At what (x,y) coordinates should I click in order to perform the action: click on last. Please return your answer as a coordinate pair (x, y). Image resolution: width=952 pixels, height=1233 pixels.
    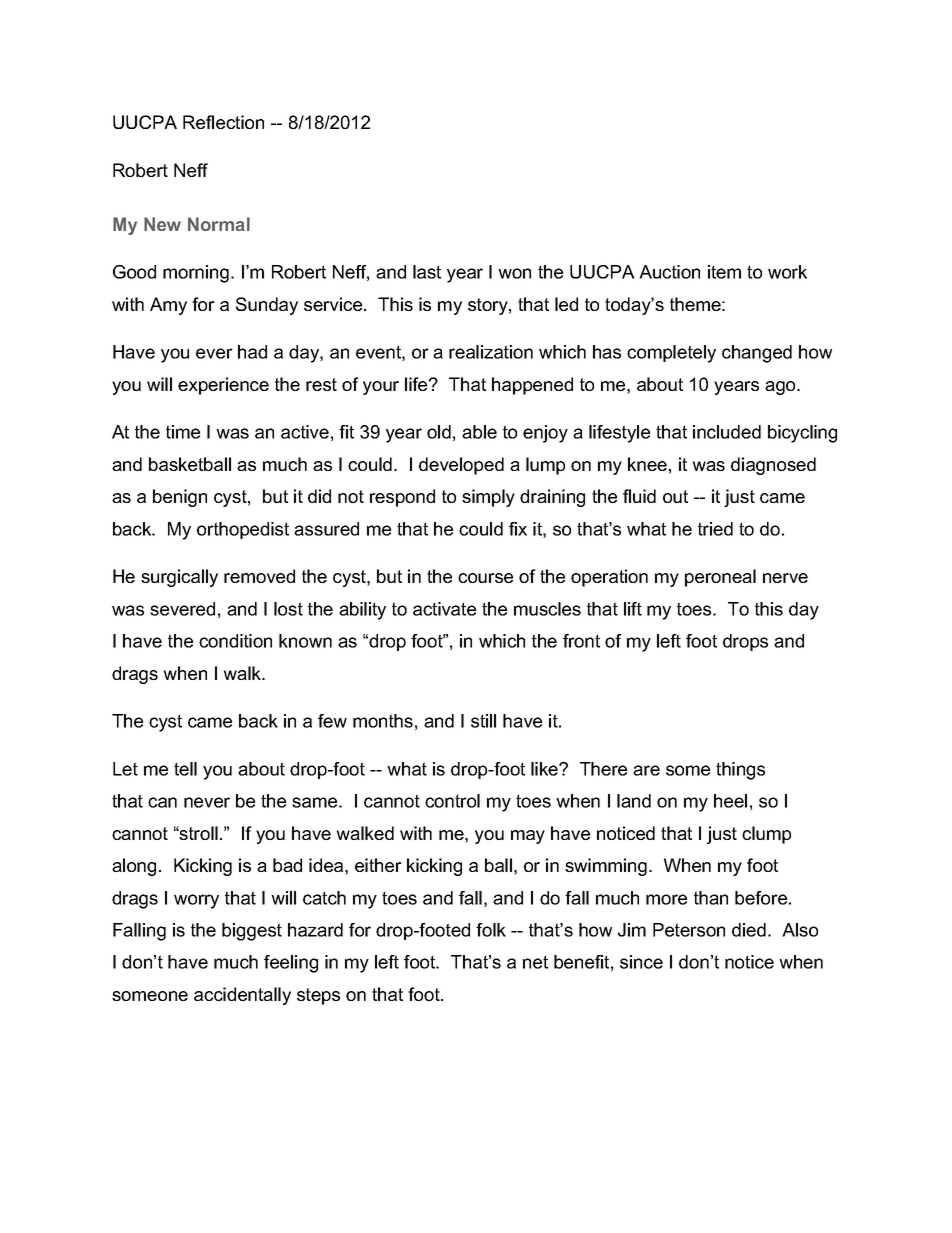
    Looking at the image, I should click on (427, 272).
